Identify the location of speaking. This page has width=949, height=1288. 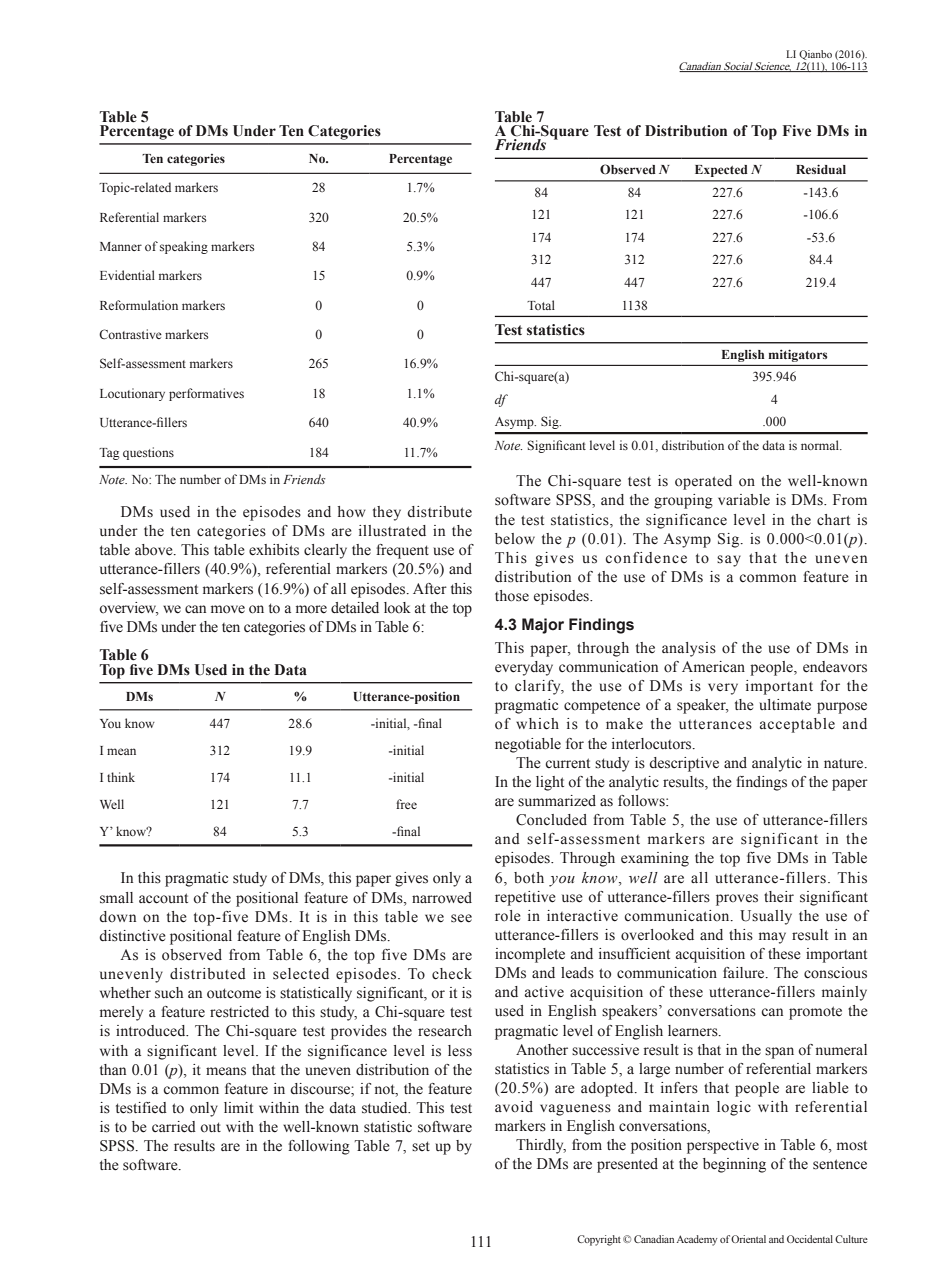
(184, 247).
